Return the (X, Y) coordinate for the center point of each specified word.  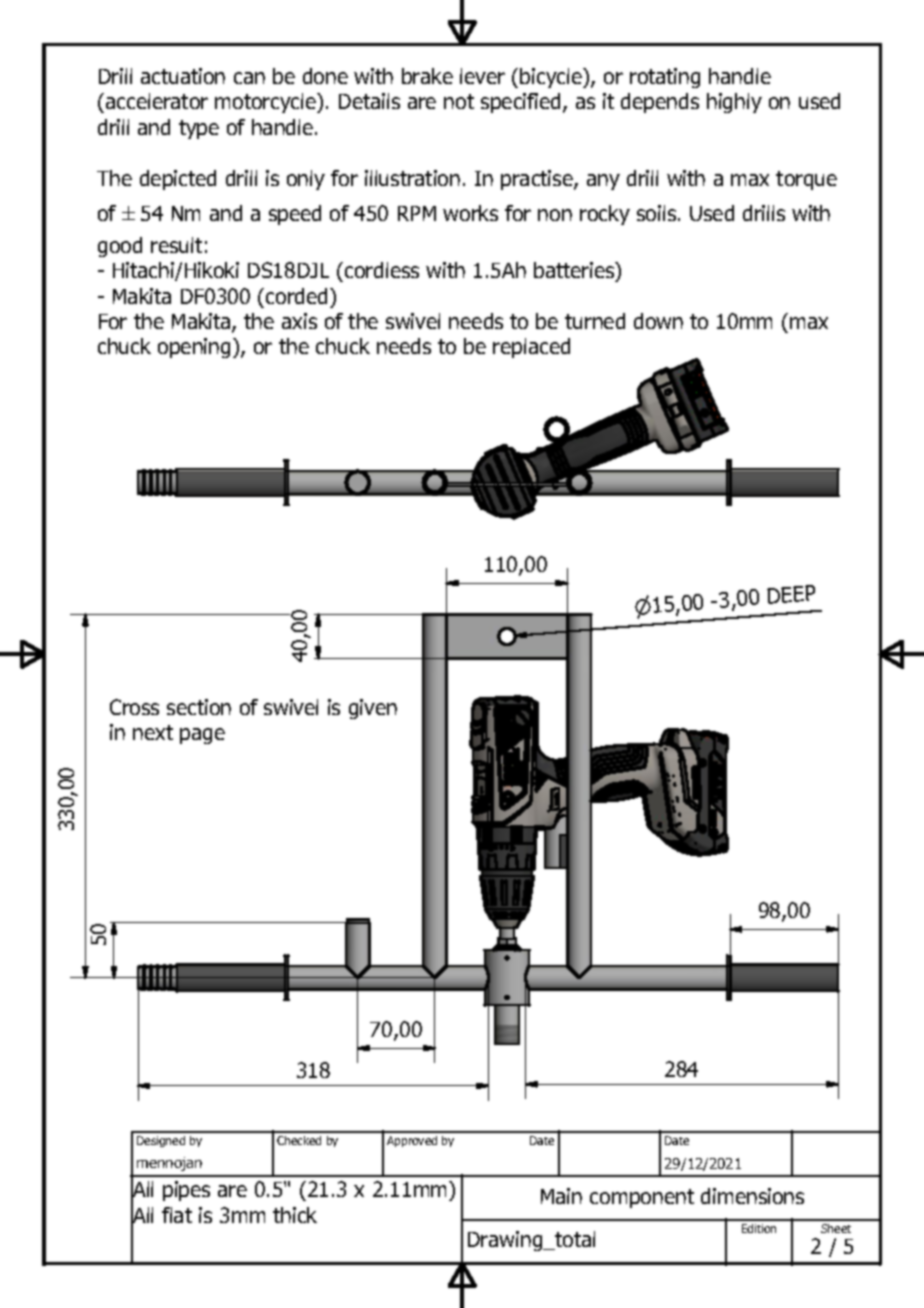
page (202, 736)
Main (561, 1196)
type (199, 129)
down (658, 321)
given (373, 709)
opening (194, 348)
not (459, 101)
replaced (531, 348)
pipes (186, 1191)
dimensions (752, 1196)
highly (734, 103)
